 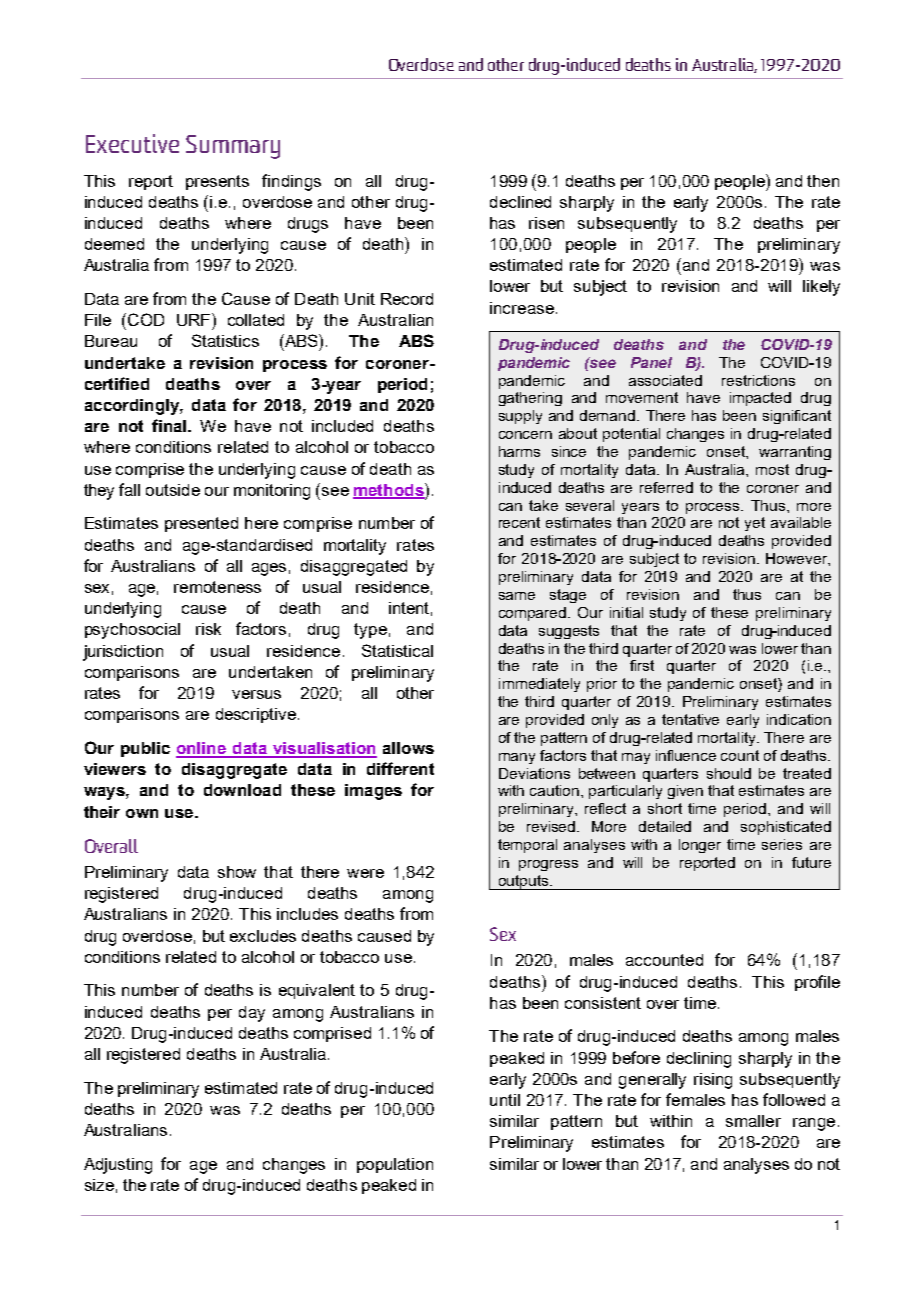 I want to click on presents, so click(x=217, y=182).
